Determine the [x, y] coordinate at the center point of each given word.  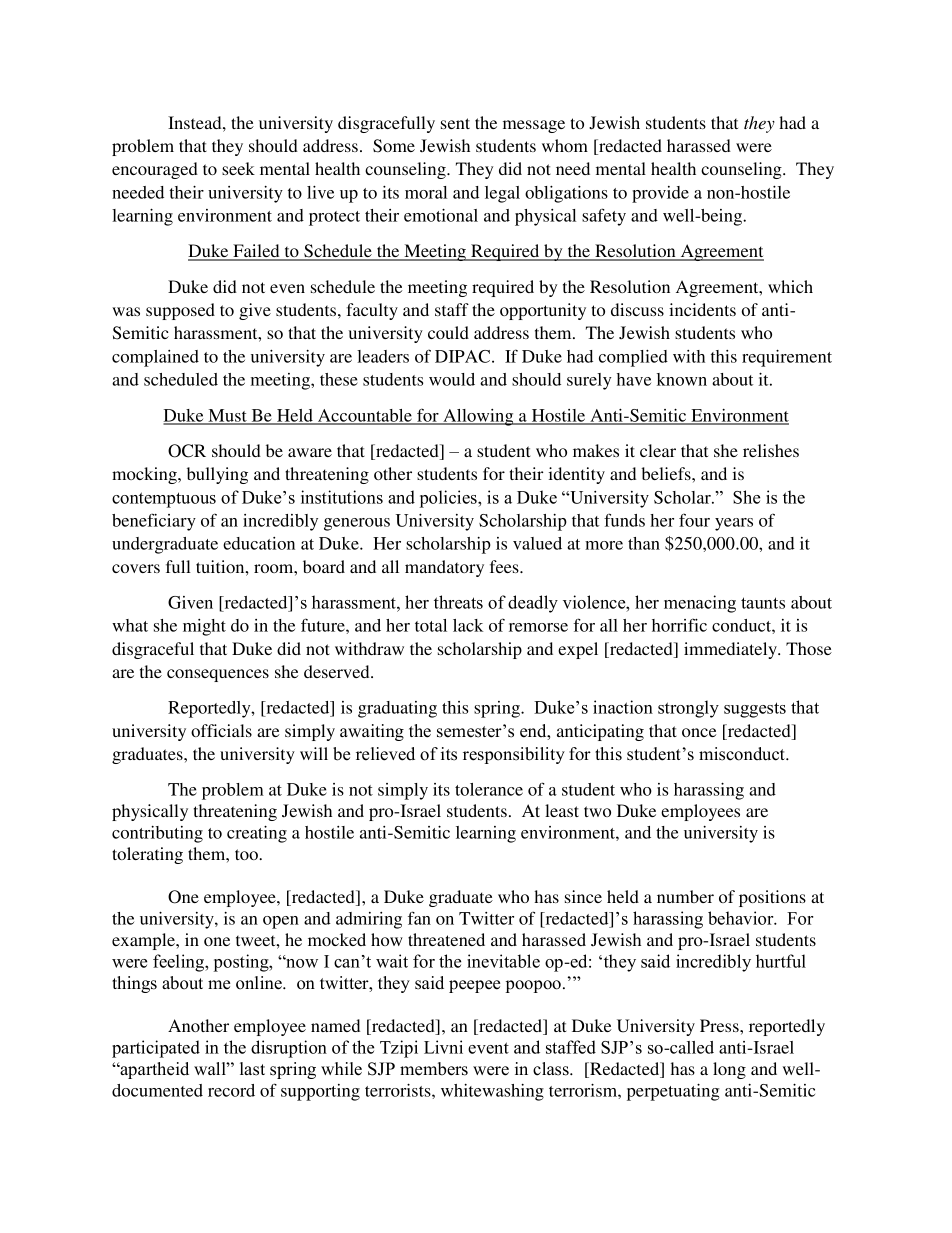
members [434, 1069]
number [685, 896]
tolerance [489, 789]
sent [455, 123]
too [247, 854]
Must [227, 416]
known [682, 379]
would [452, 379]
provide [660, 194]
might [204, 627]
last [252, 1069]
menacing [700, 604]
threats [458, 602]
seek [238, 168]
